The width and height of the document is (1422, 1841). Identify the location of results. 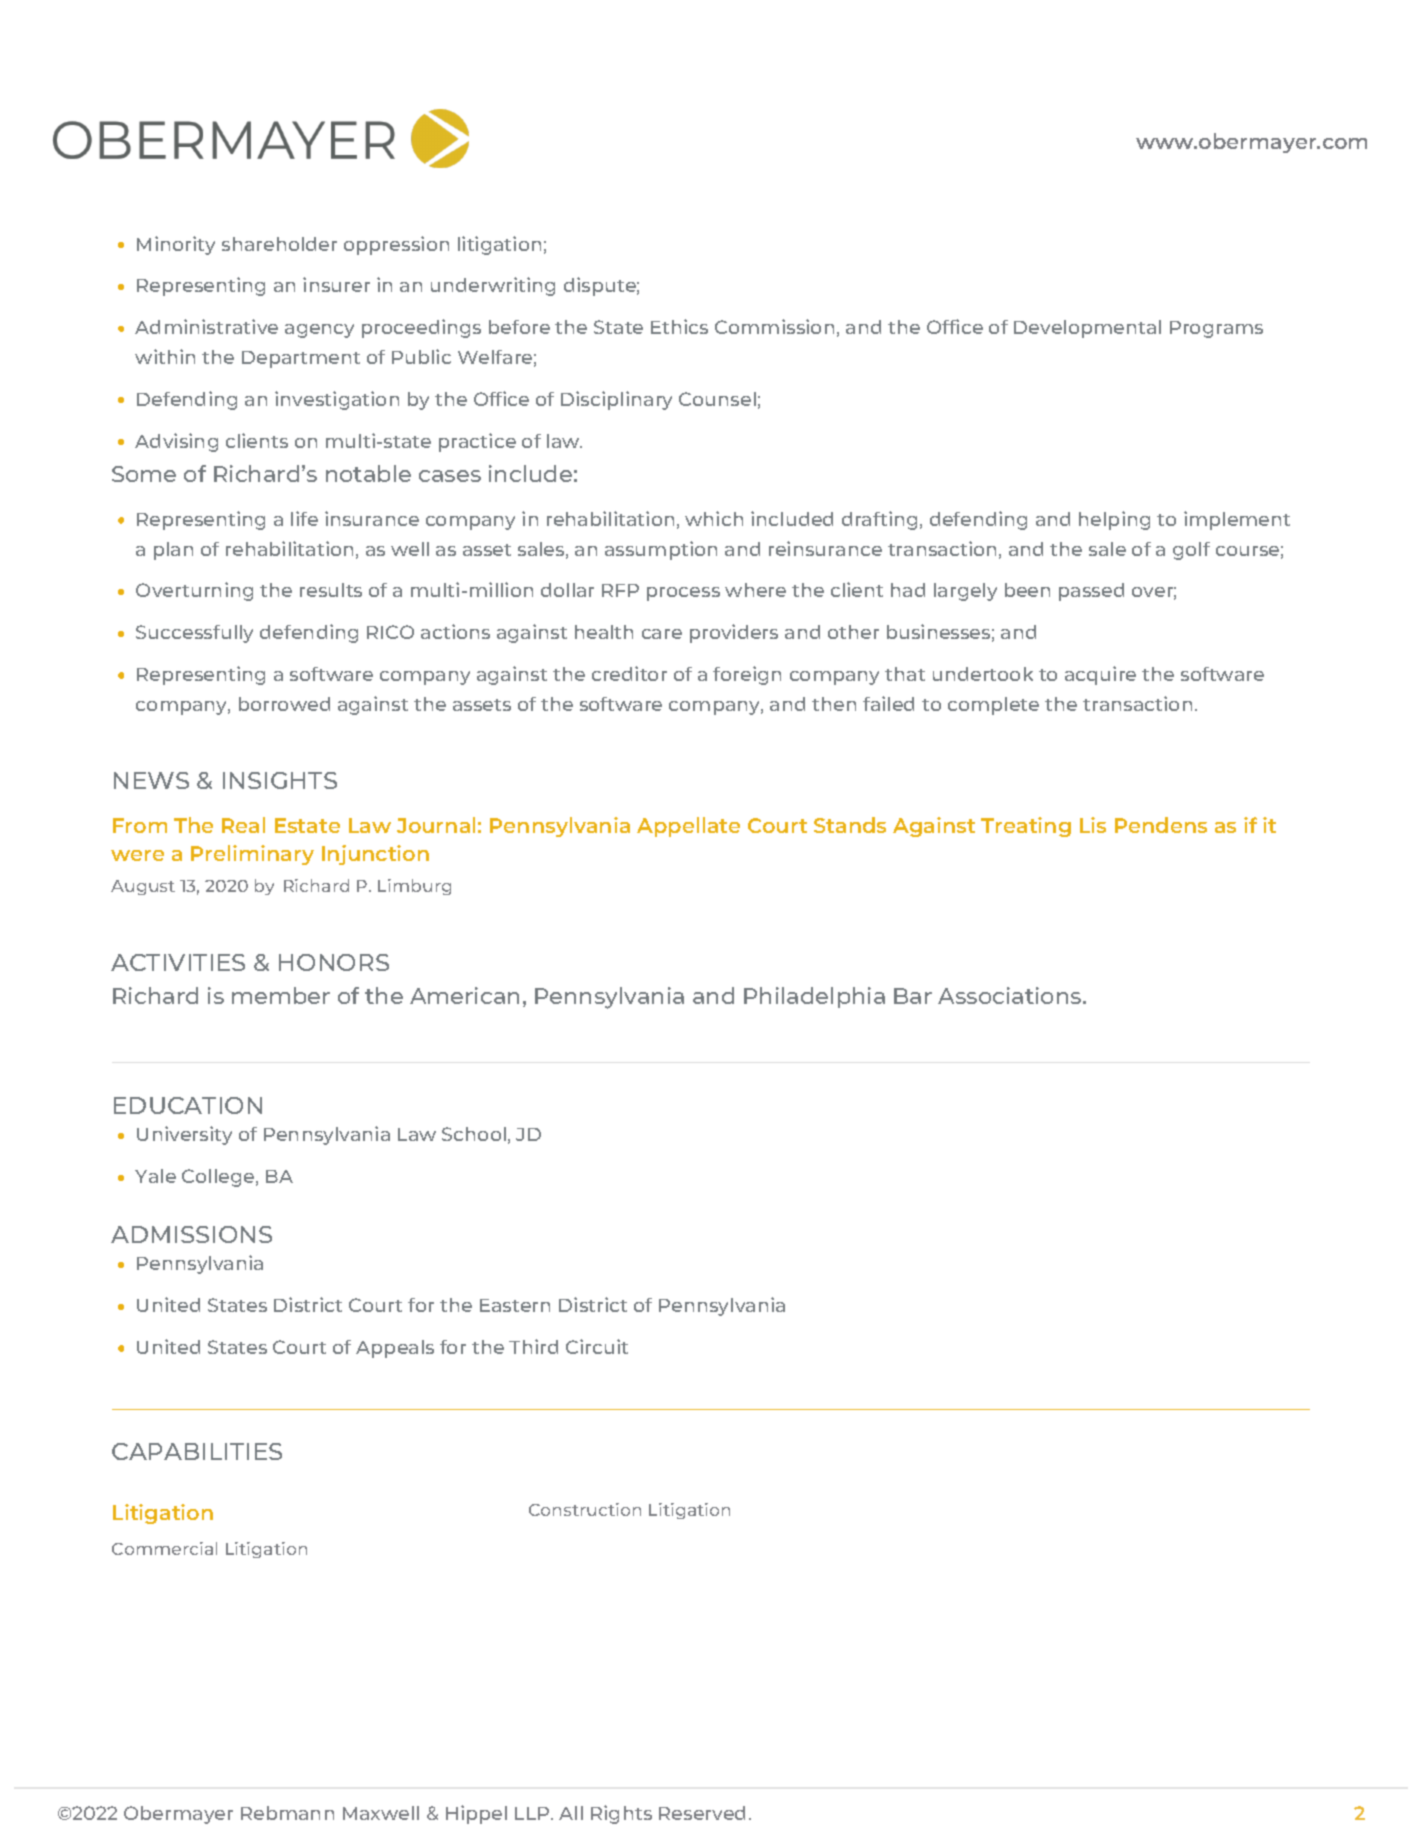
(331, 590).
